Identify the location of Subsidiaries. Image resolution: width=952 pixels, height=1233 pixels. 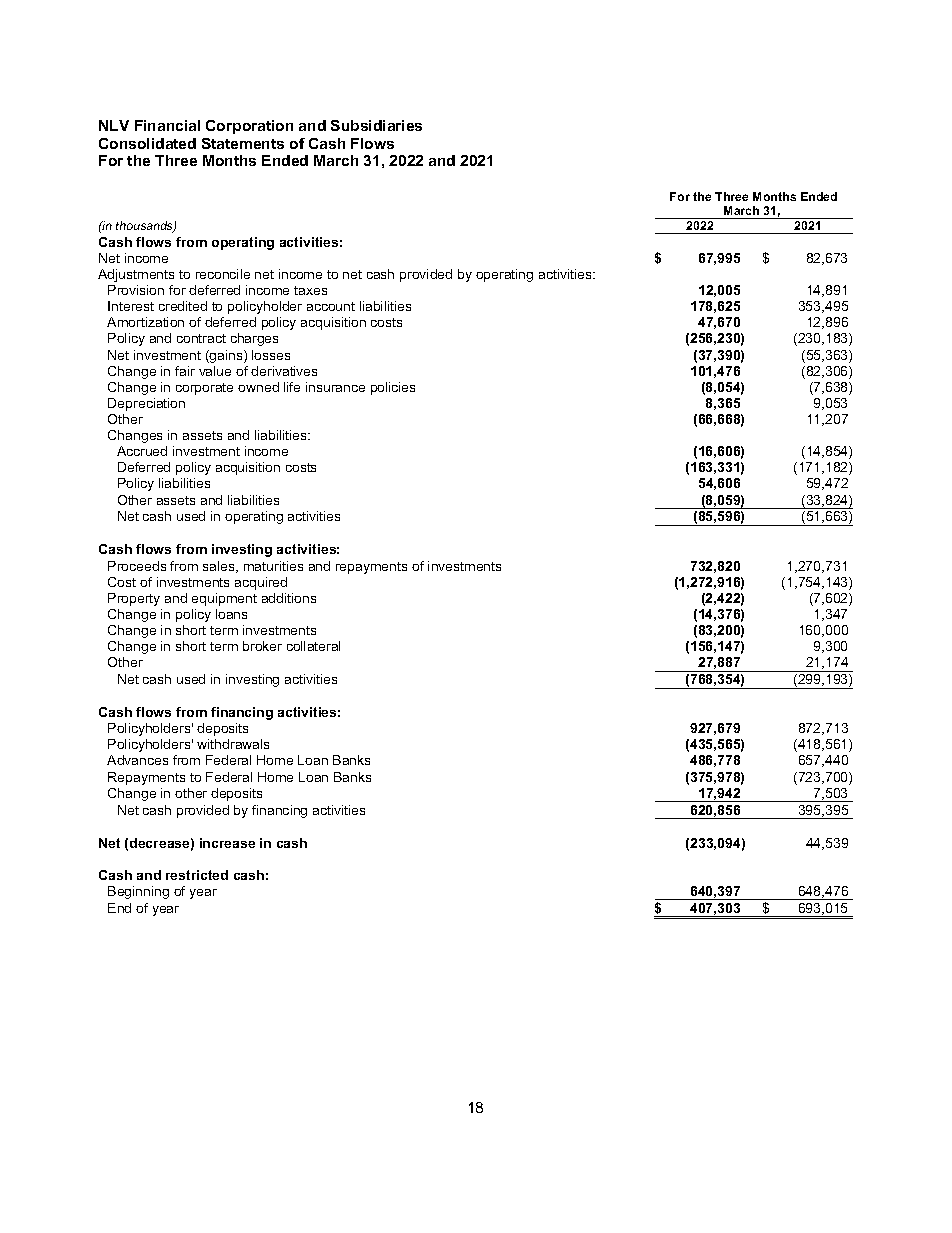
(376, 125).
